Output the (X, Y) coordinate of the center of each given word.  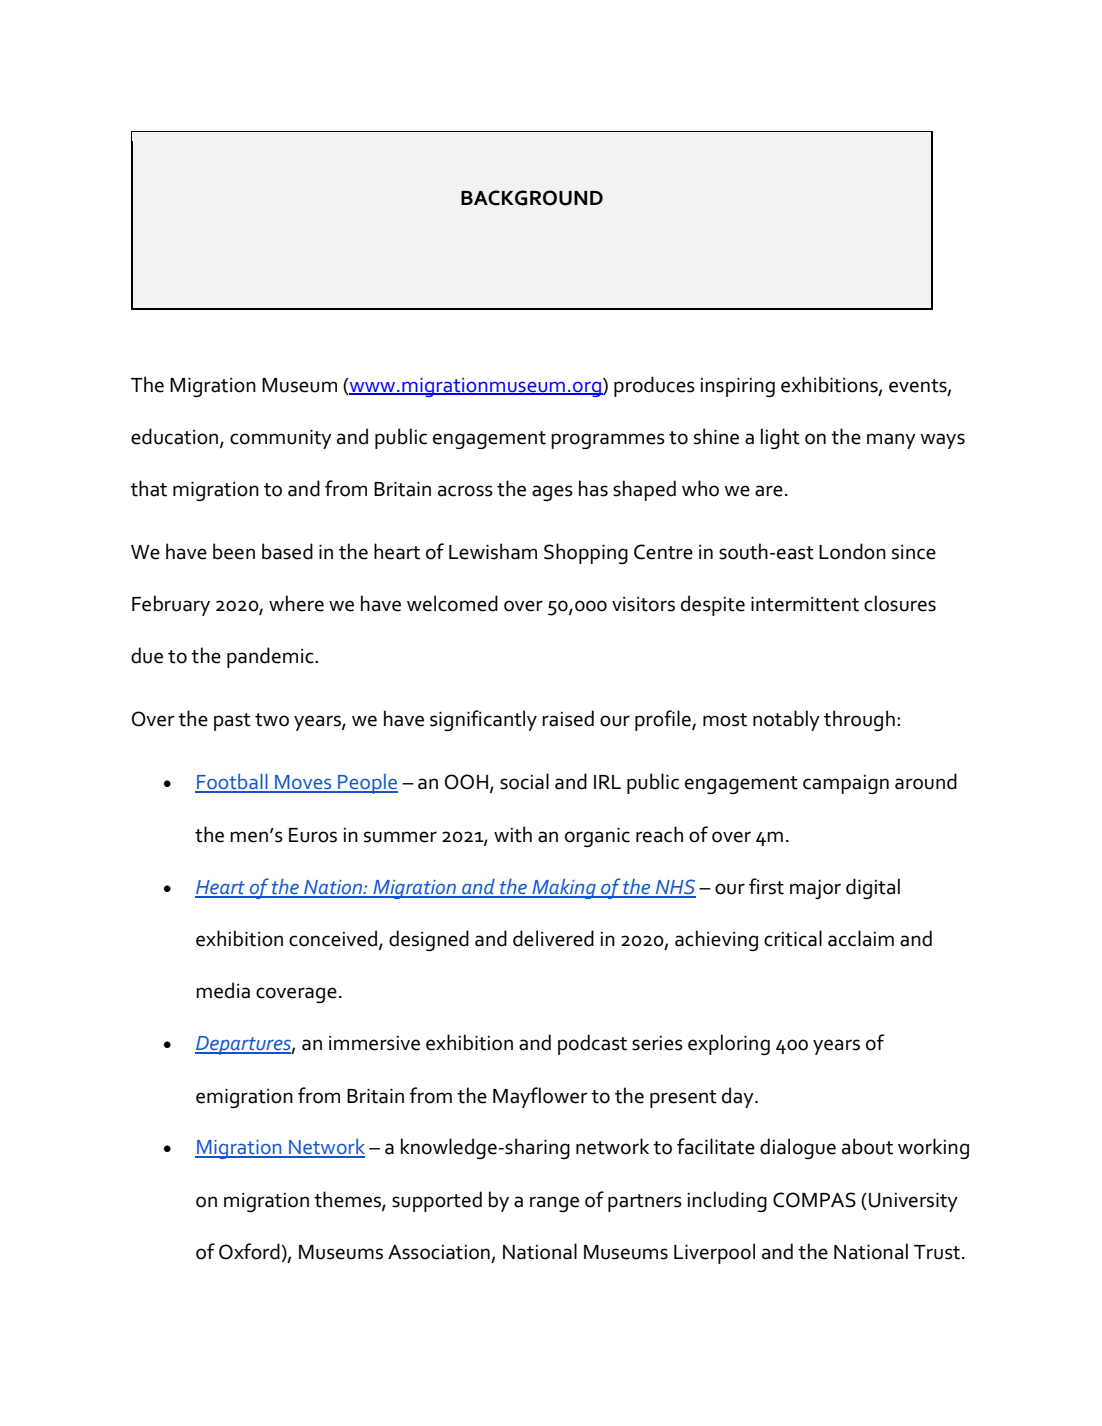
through (859, 720)
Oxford (249, 1251)
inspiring (738, 387)
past (232, 722)
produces (654, 386)
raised (568, 718)
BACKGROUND (532, 198)
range (554, 1204)
